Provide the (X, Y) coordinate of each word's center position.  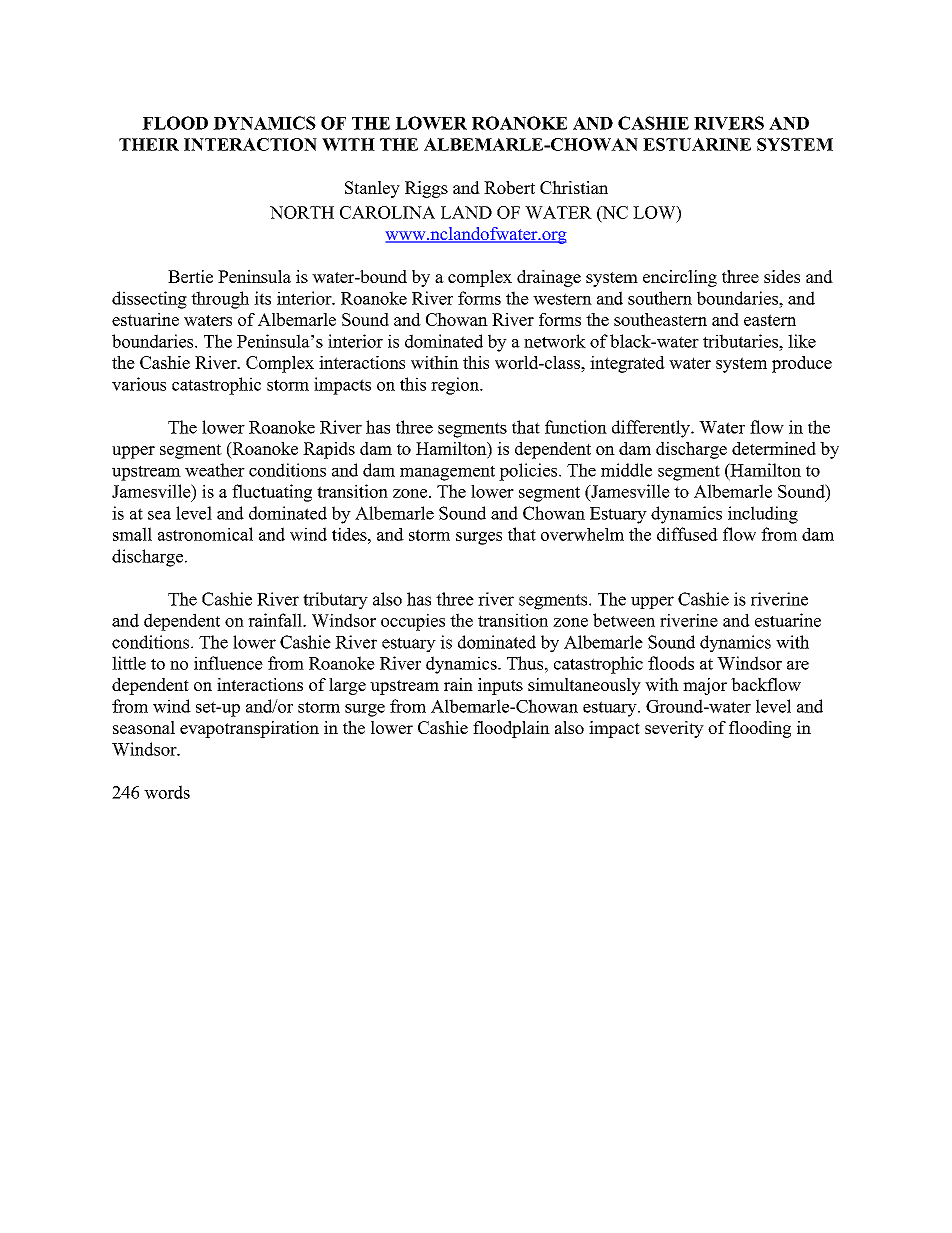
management (447, 473)
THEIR (149, 144)
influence (228, 663)
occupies (413, 622)
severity (674, 729)
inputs (500, 686)
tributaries (741, 341)
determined (774, 448)
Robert (509, 187)
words (167, 792)
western (562, 299)
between (624, 620)
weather (215, 470)
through (220, 300)
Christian (574, 187)
